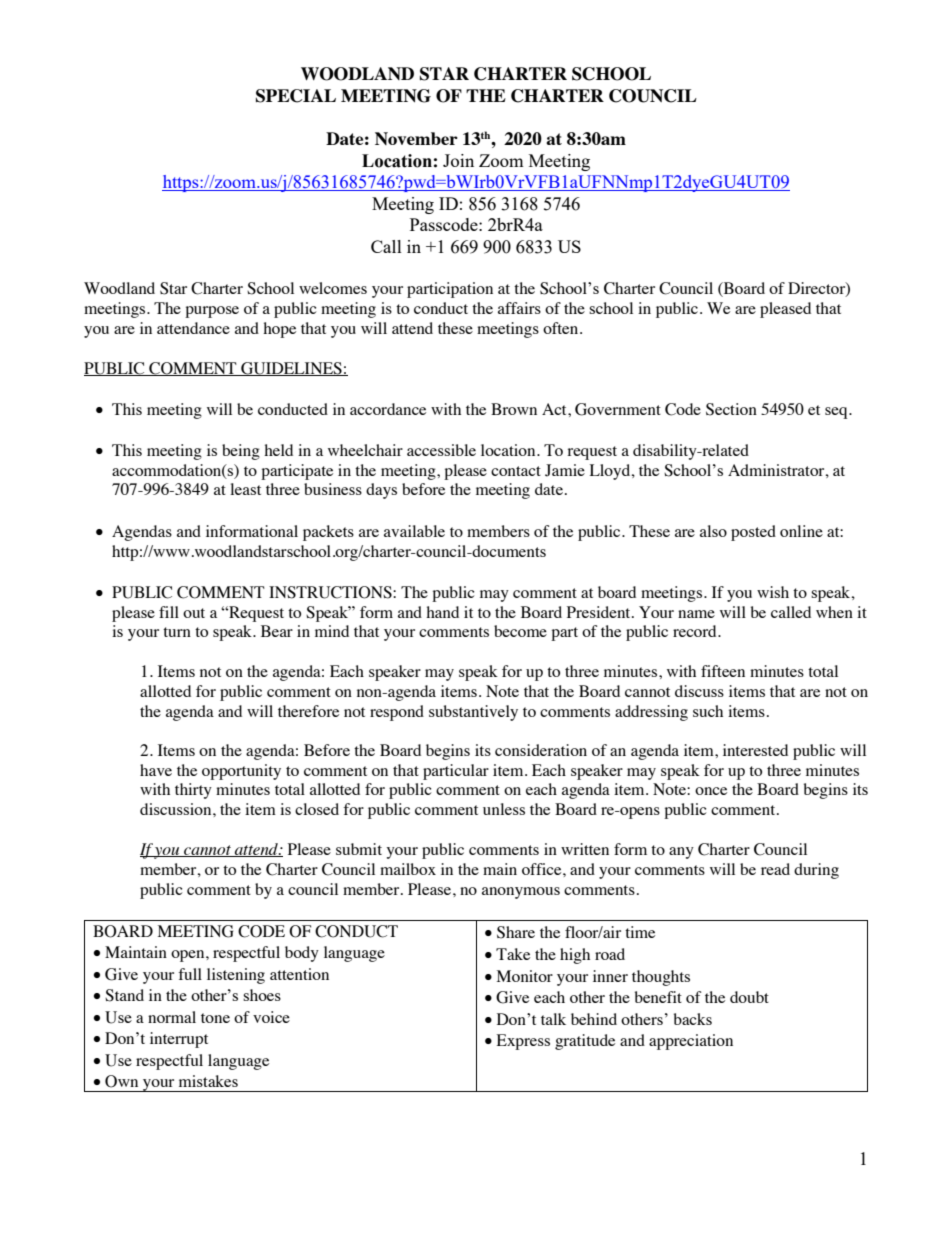 This image has width=952, height=1233. What do you see at coordinates (194, 613) in the image?
I see `out` at bounding box center [194, 613].
